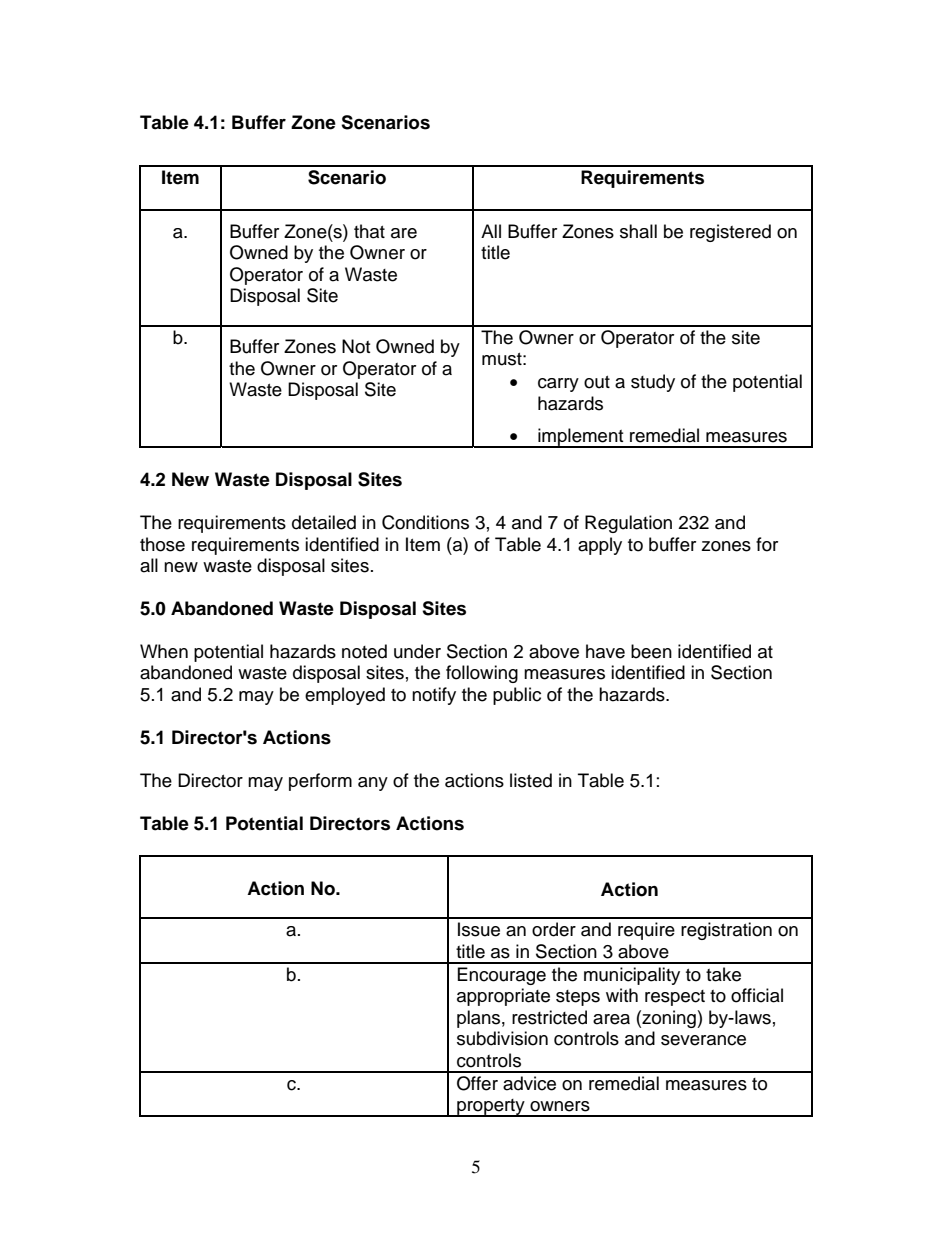 The width and height of the image is (952, 1233). What do you see at coordinates (369, 231) in the image?
I see `that` at bounding box center [369, 231].
